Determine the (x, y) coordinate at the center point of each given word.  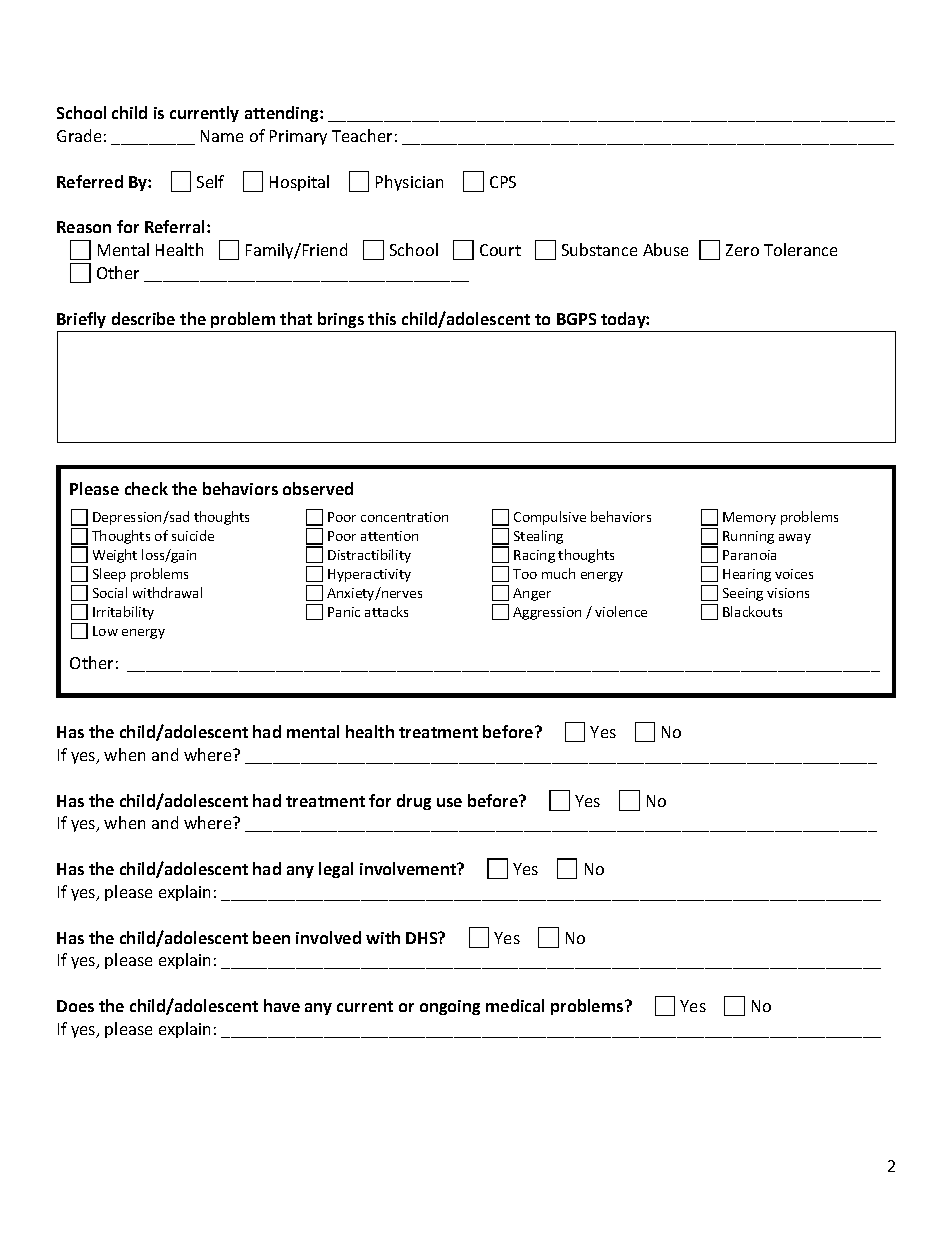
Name (222, 136)
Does (75, 1006)
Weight (115, 556)
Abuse (665, 249)
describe (143, 318)
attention (389, 536)
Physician (409, 183)
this (382, 318)
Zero (742, 250)
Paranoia (749, 555)
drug (414, 802)
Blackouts (752, 611)
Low (105, 631)
